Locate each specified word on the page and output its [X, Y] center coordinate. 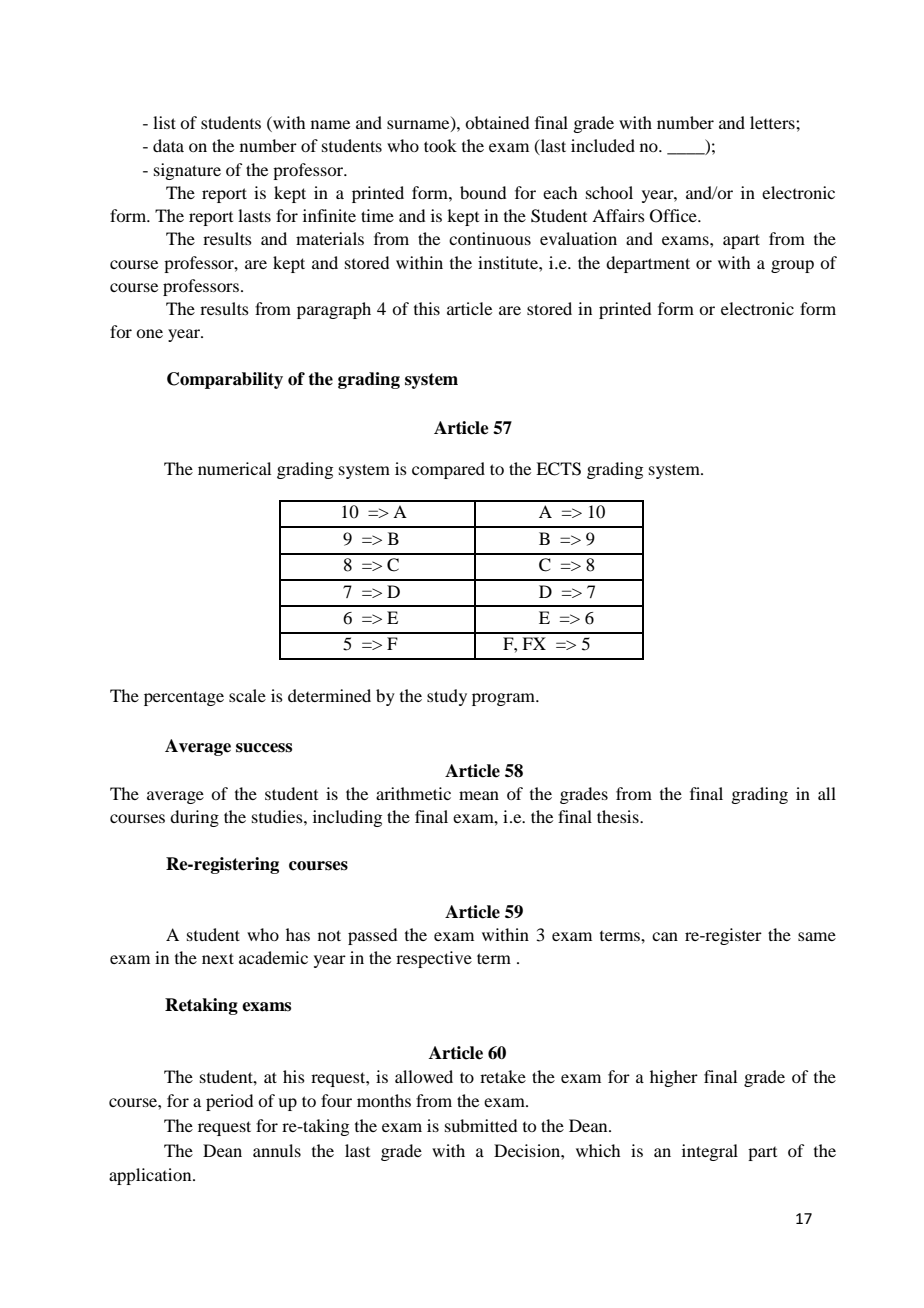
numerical [234, 468]
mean [479, 795]
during [194, 818]
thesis [619, 816]
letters [773, 122]
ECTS [558, 469]
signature [187, 171]
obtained [497, 122]
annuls [277, 1150]
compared [448, 470]
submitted [481, 1125]
